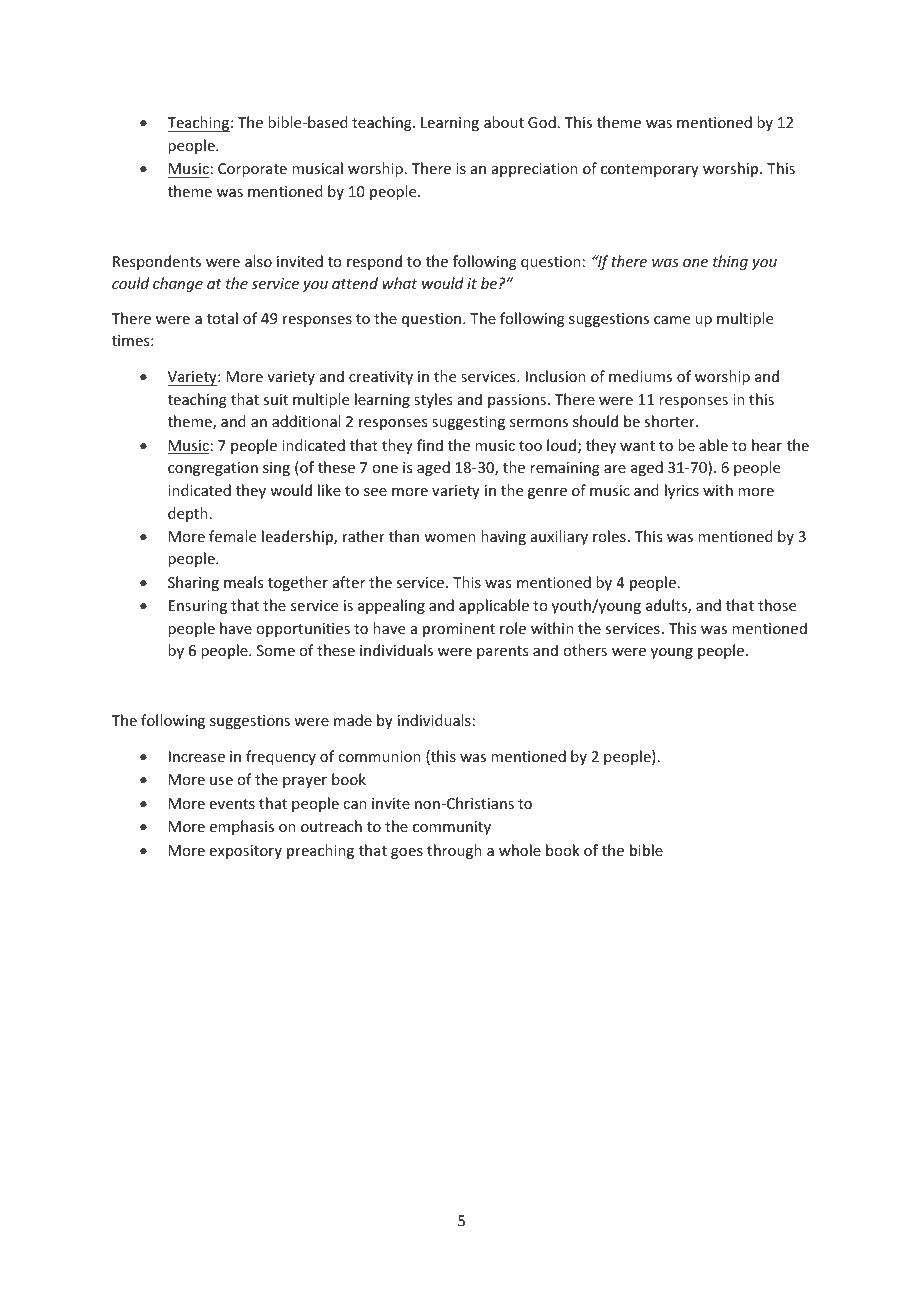 This image has height=1307, width=924. I want to click on emphasis, so click(242, 827).
